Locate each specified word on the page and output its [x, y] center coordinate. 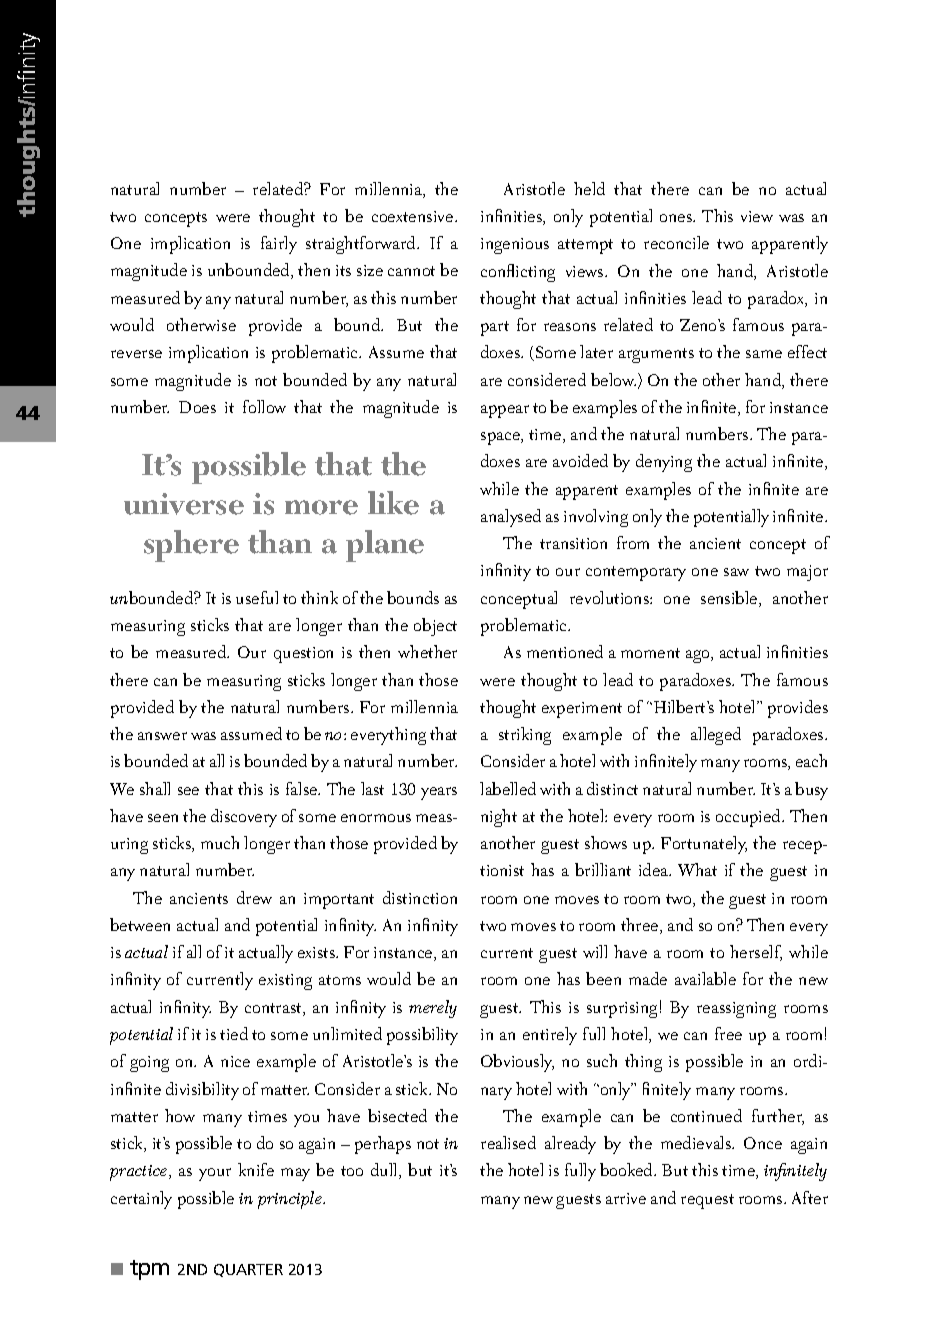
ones [677, 218]
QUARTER [248, 1270]
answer [162, 736]
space [501, 438]
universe [184, 504]
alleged [716, 736]
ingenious [515, 246]
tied [234, 1033]
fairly [279, 245]
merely [433, 1009]
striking [525, 736]
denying [664, 463]
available [705, 978]
